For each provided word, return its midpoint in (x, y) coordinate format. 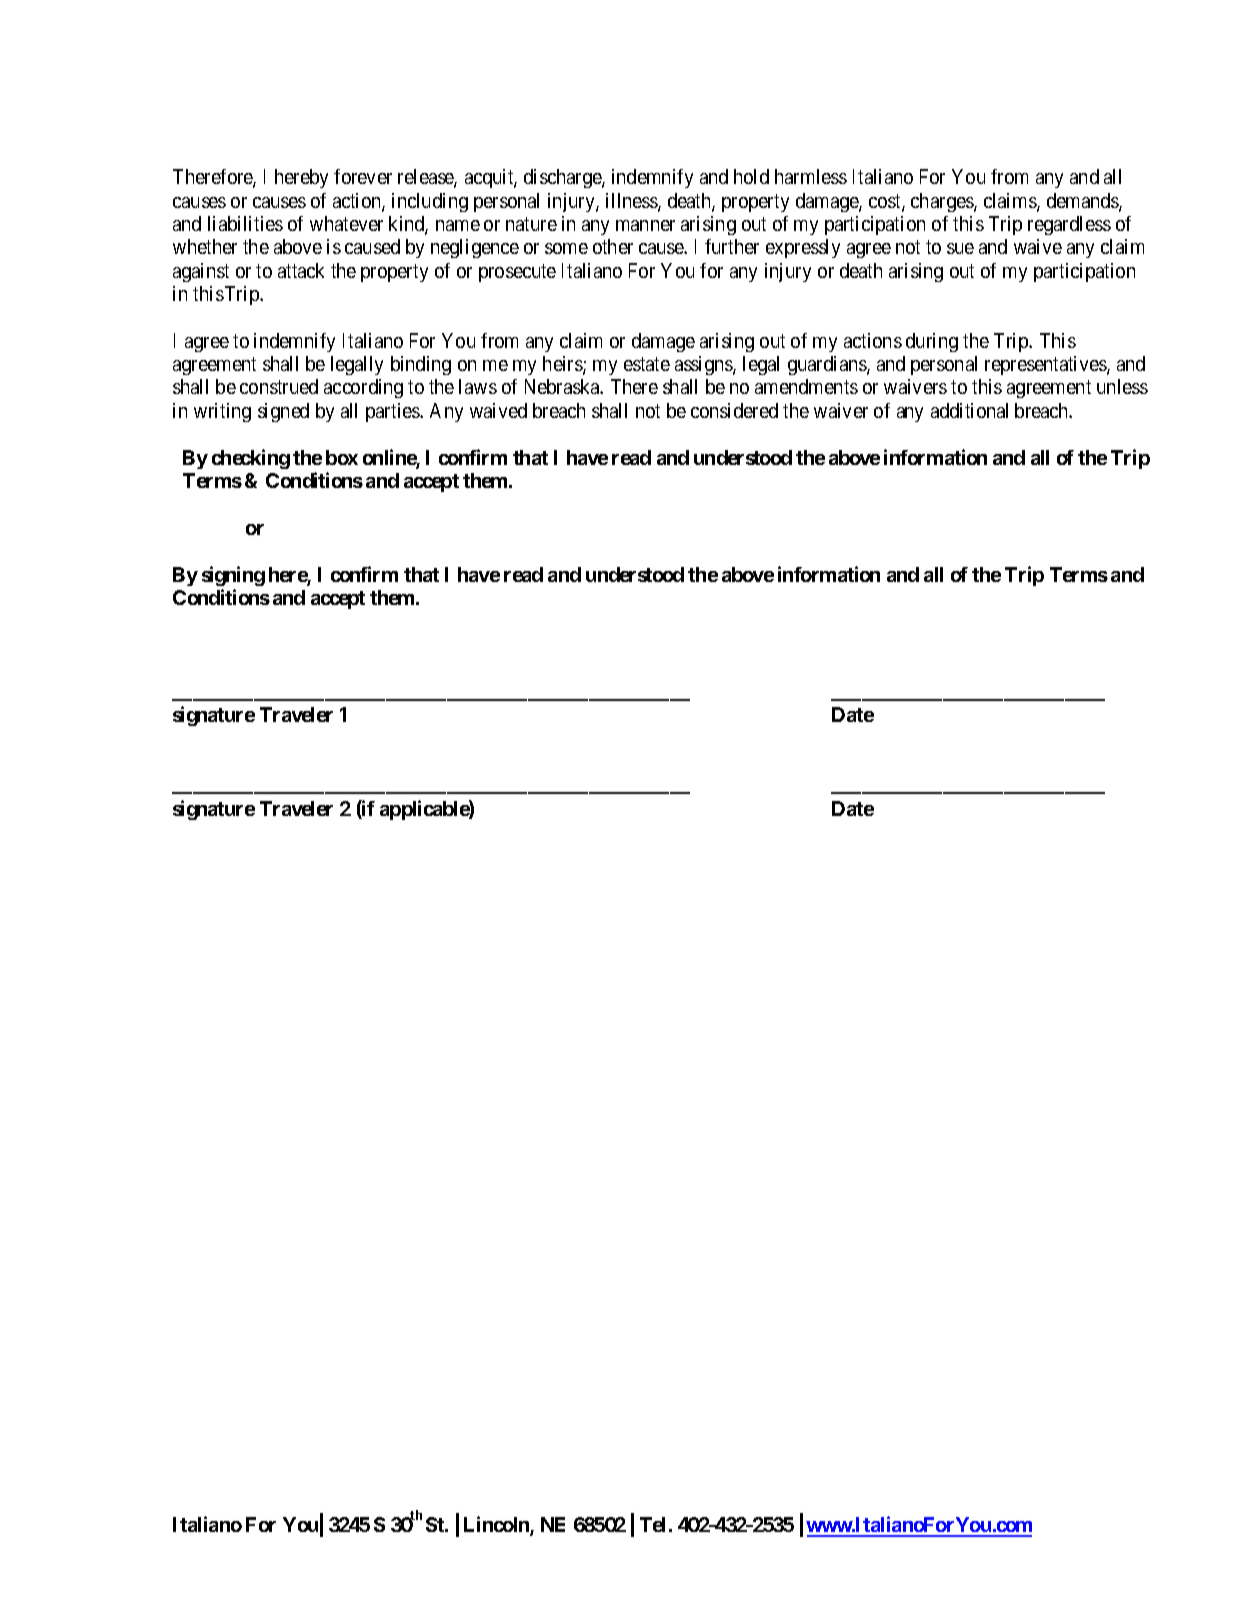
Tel (652, 1524)
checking (251, 459)
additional (969, 410)
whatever (346, 223)
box (342, 457)
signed (283, 412)
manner (645, 225)
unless (1122, 386)
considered (734, 410)
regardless (1069, 225)
